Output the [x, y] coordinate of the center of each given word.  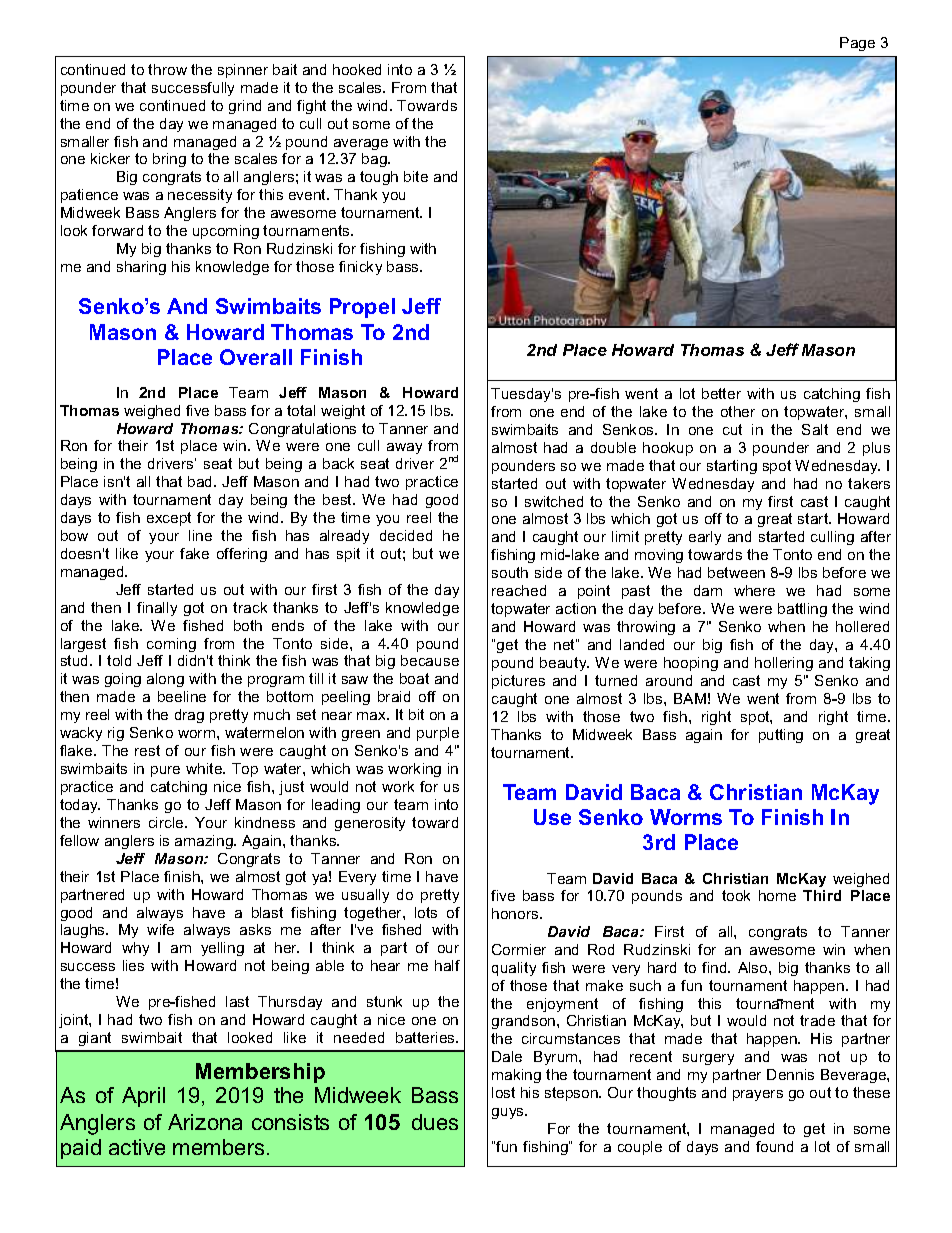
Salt [815, 429]
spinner [243, 71]
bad [201, 481]
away [404, 448]
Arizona [205, 1122]
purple [438, 734]
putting [781, 736]
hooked [357, 69]
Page [857, 44]
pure [165, 771]
